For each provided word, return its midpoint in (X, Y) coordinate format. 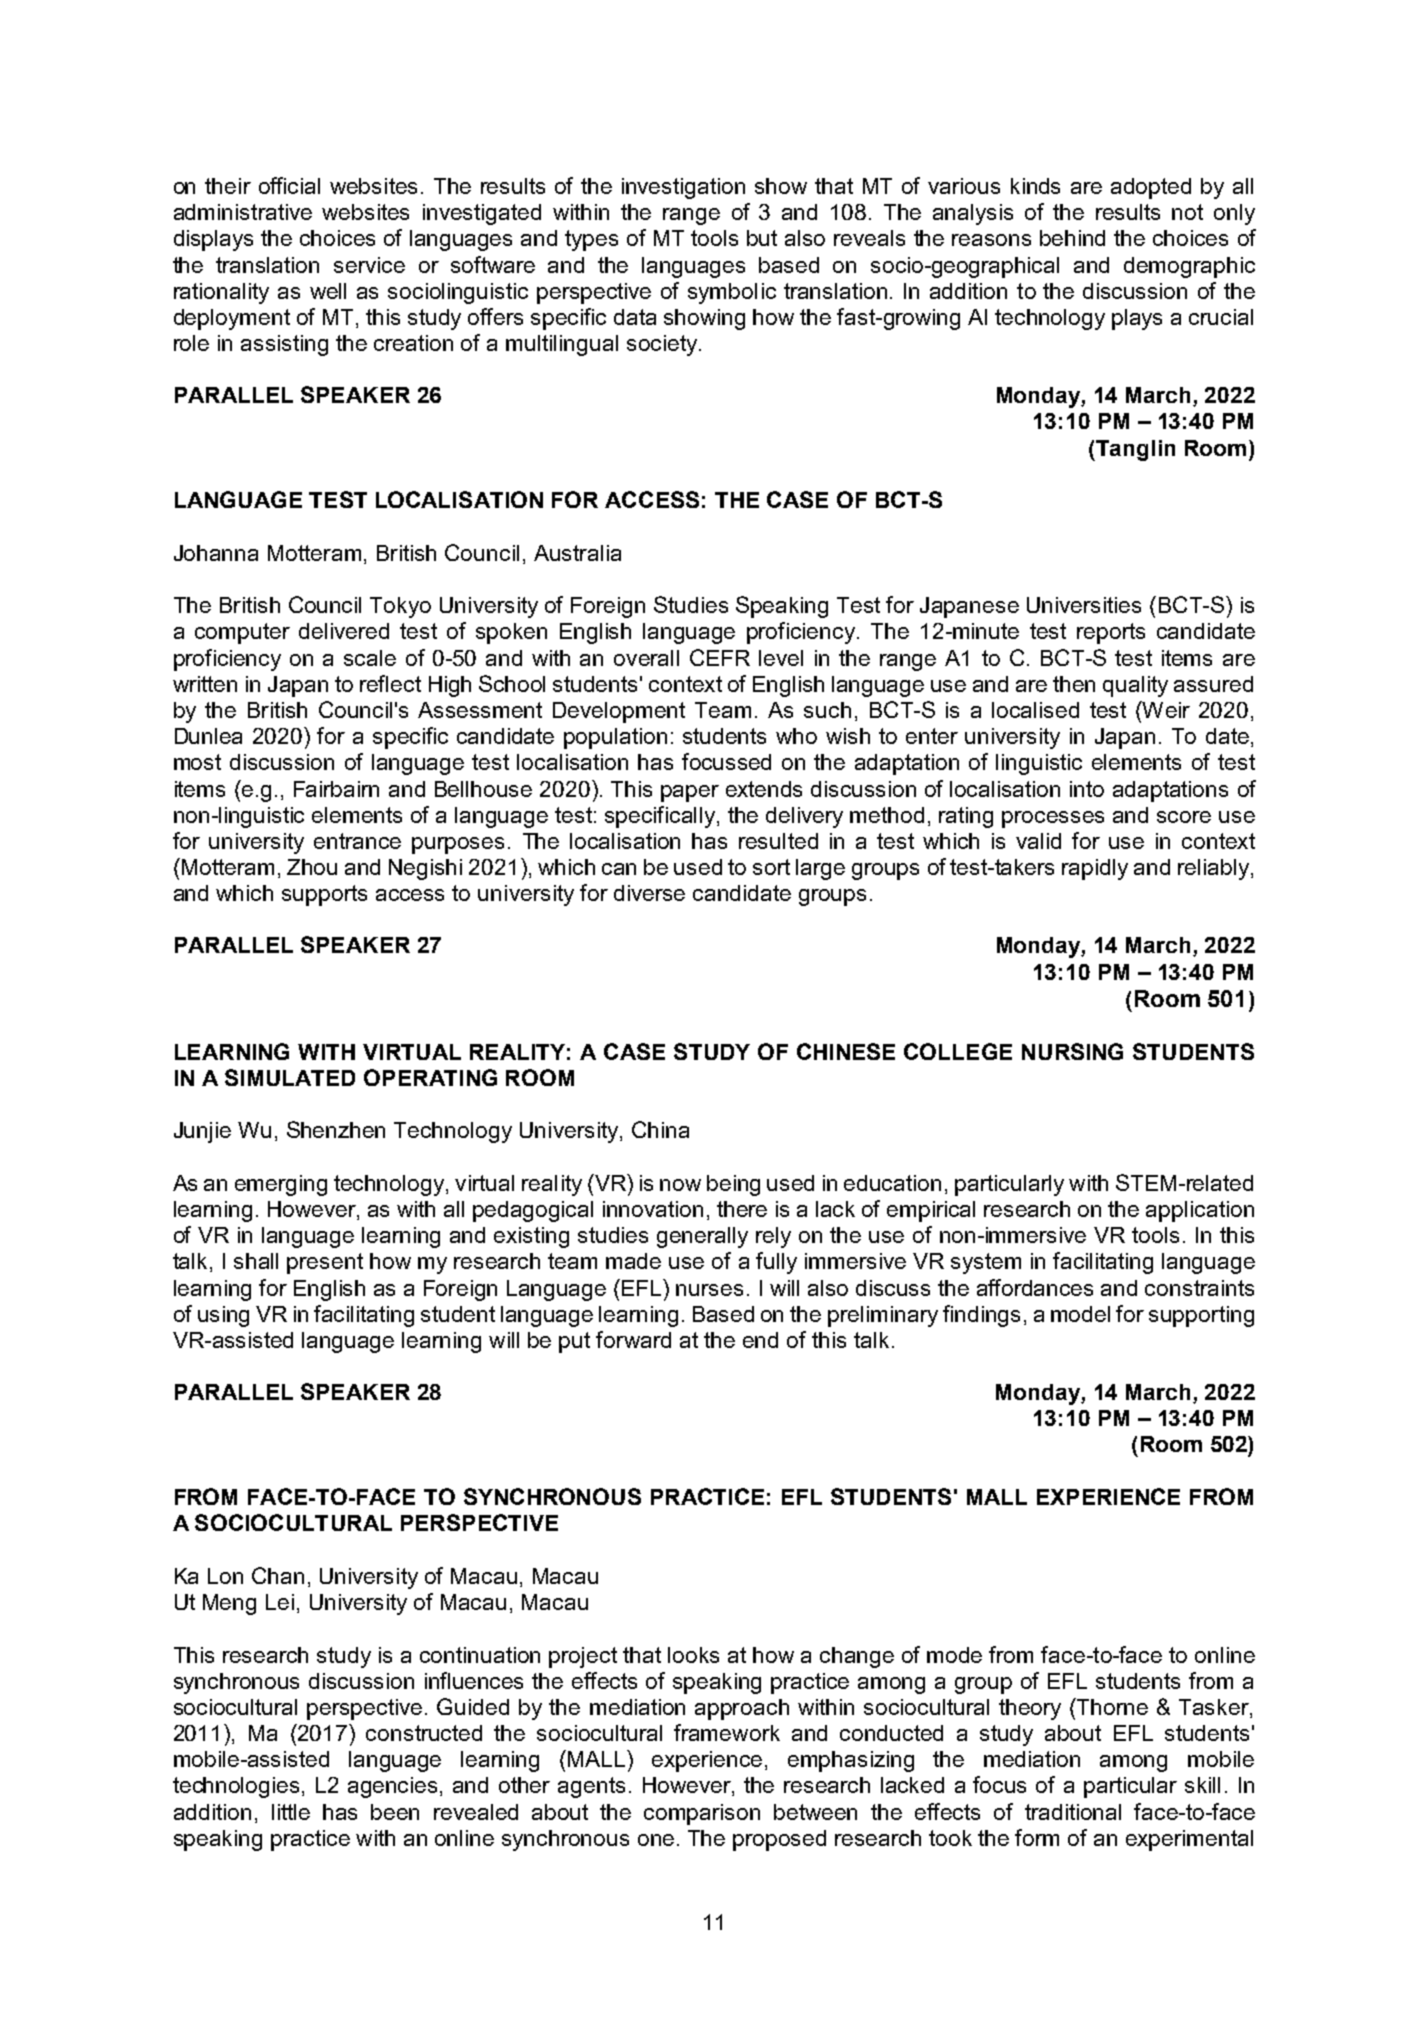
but (762, 238)
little (291, 1812)
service (369, 265)
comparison (702, 1814)
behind (1072, 238)
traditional (1073, 1812)
